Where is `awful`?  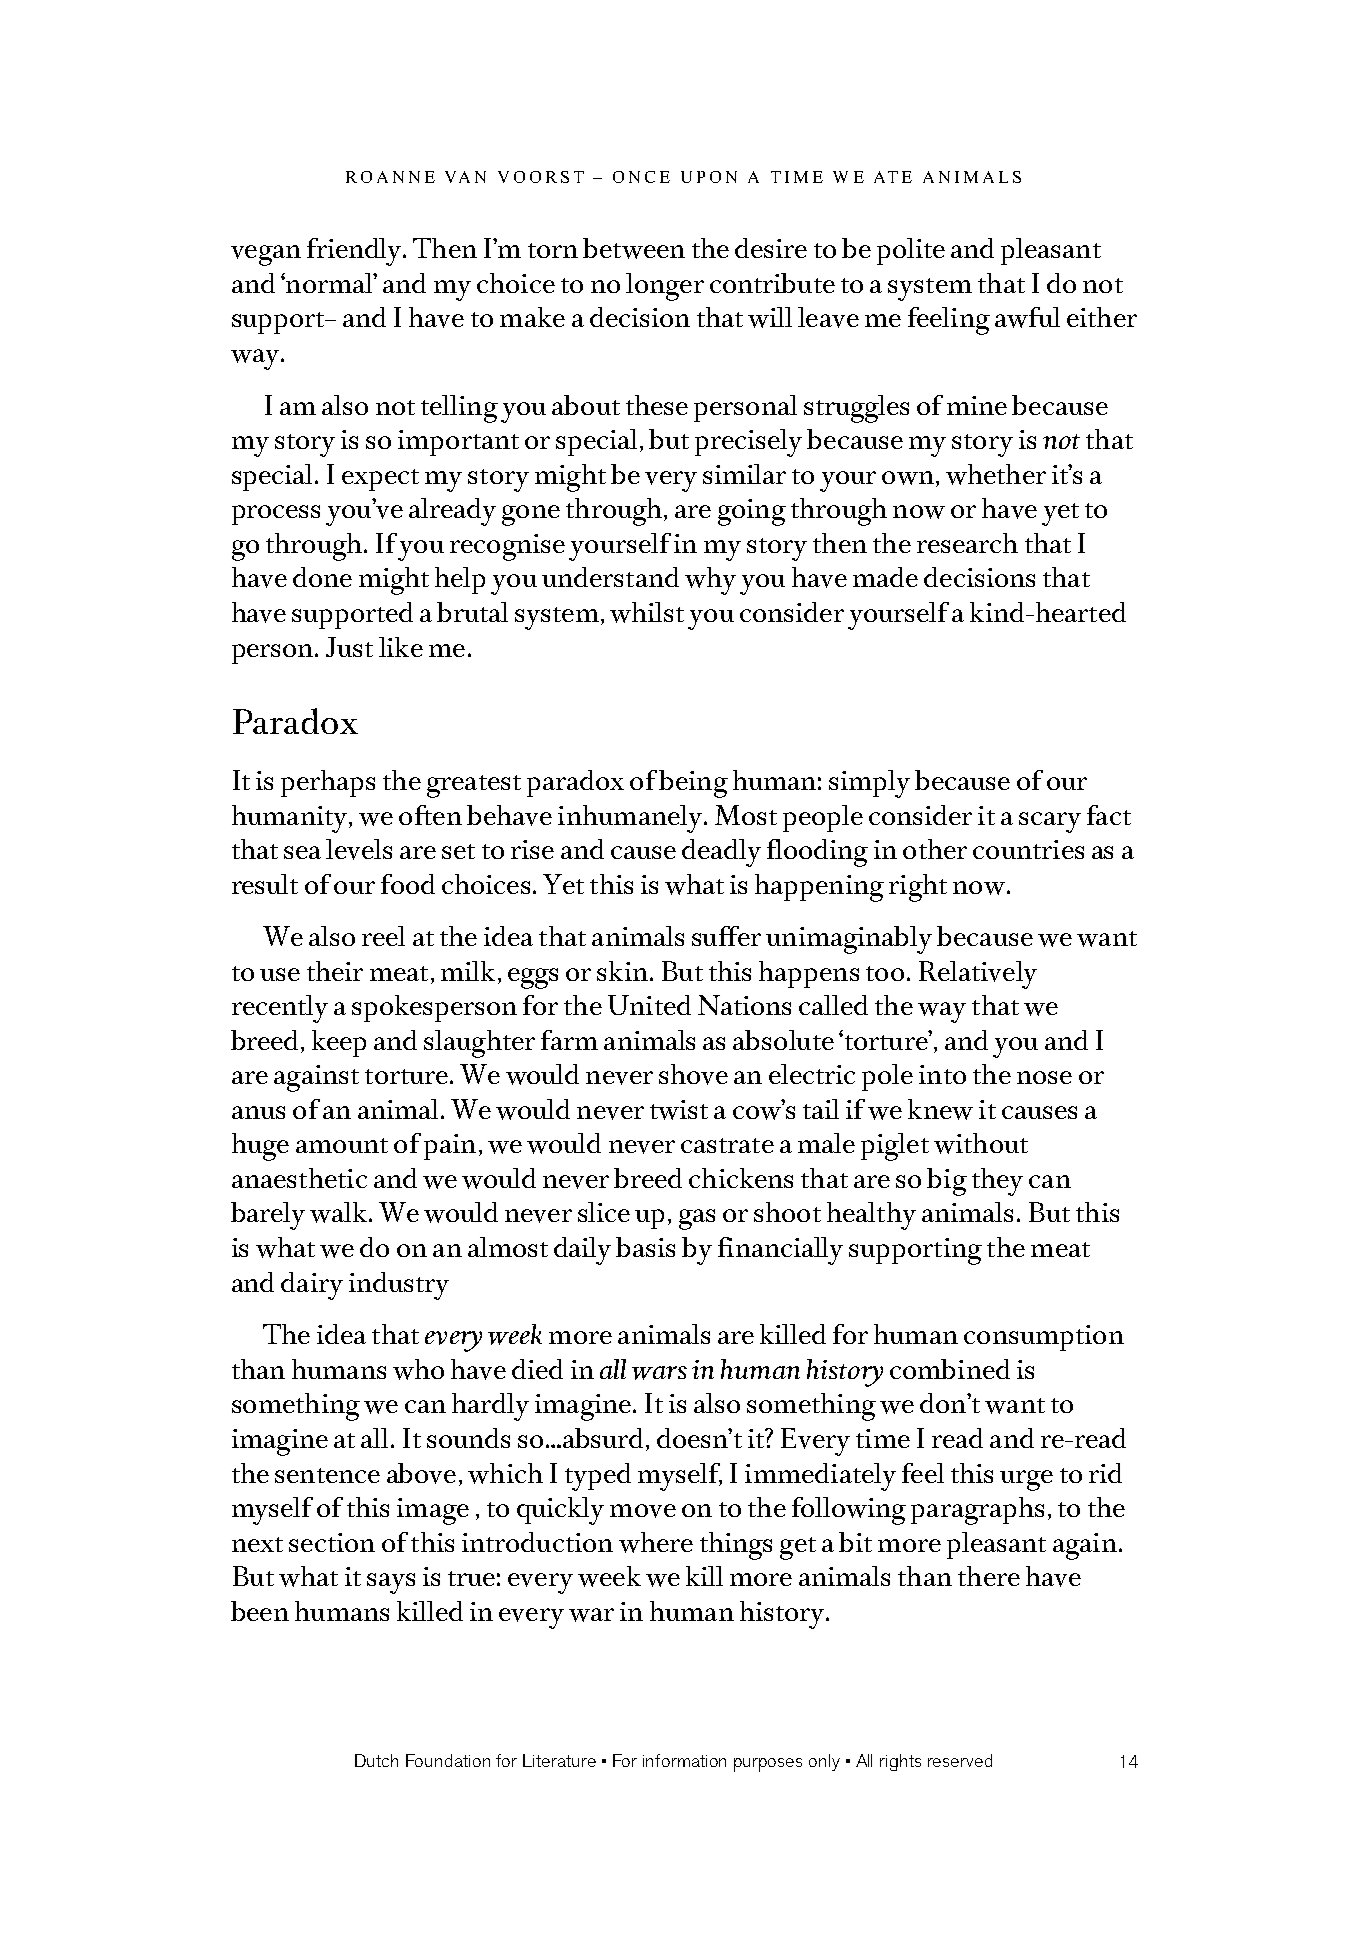
awful is located at coordinates (1027, 317).
